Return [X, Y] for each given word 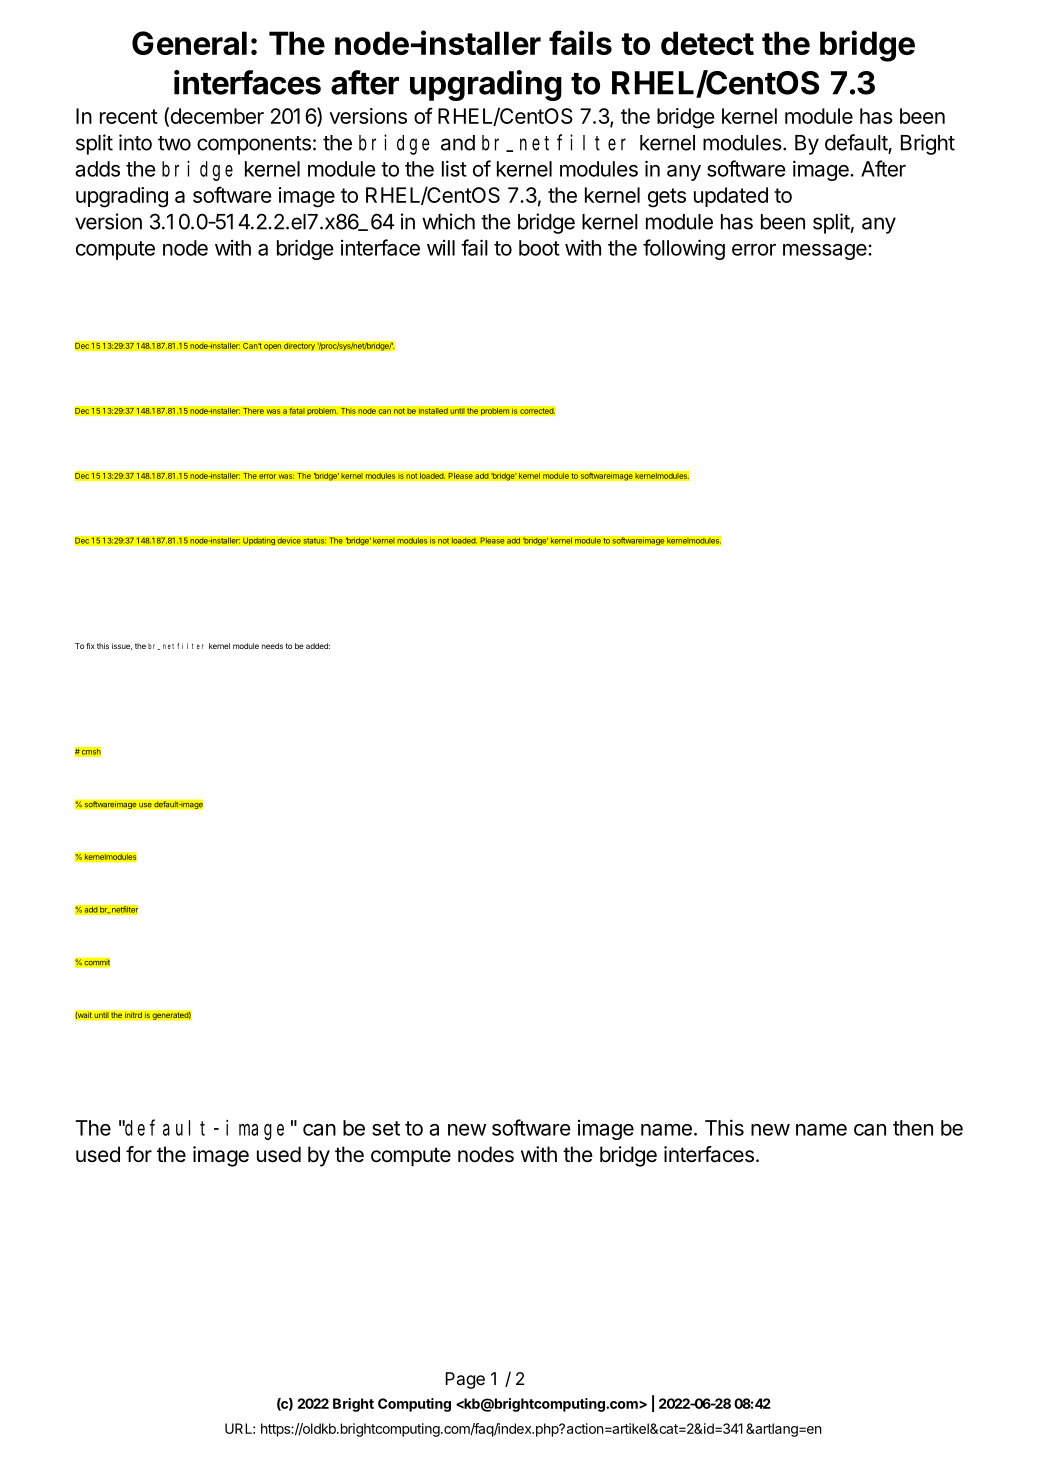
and [458, 143]
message [826, 252]
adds [97, 169]
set [386, 1128]
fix [90, 646]
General [189, 43]
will [441, 248]
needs [272, 646]
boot [539, 248]
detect [707, 43]
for [139, 1154]
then [913, 1128]
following [684, 249]
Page [465, 1380]
